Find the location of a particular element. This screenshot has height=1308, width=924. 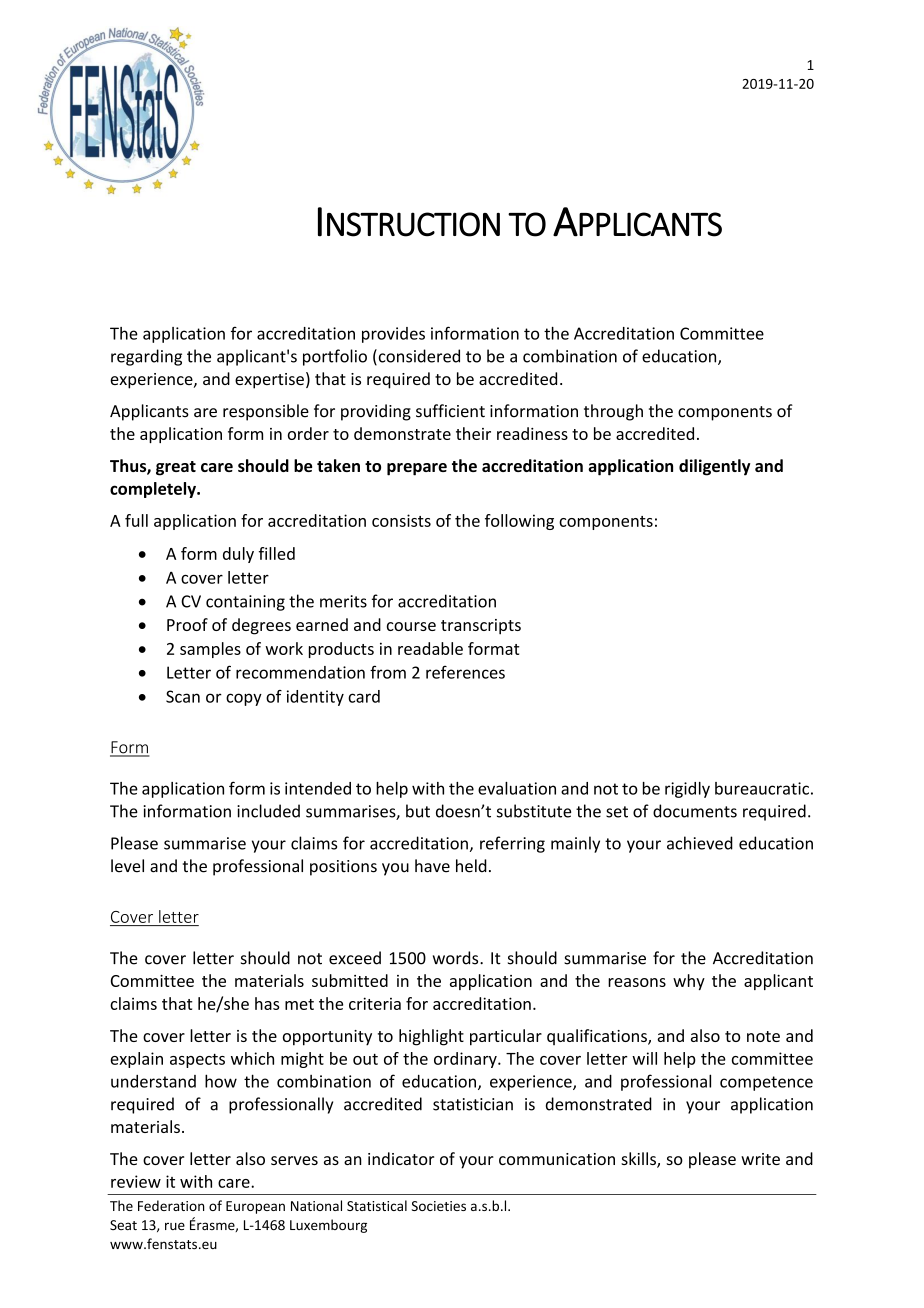

rigidly is located at coordinates (687, 790).
